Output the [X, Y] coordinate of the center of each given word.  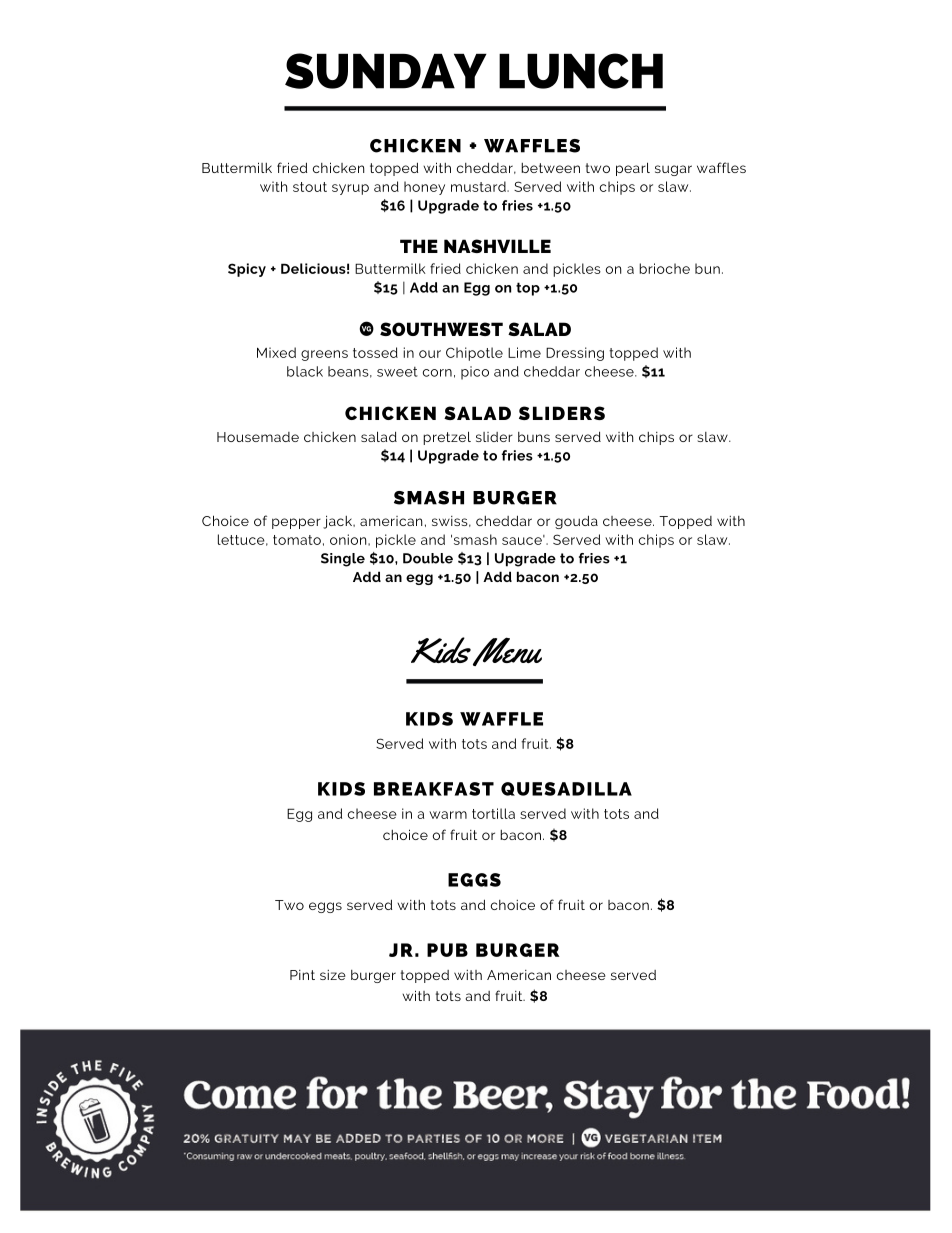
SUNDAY [386, 71]
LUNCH [581, 71]
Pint [302, 975]
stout [310, 187]
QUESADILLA [566, 789]
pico [475, 373]
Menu [507, 651]
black [305, 371]
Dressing [575, 354]
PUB [447, 950]
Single [343, 560]
